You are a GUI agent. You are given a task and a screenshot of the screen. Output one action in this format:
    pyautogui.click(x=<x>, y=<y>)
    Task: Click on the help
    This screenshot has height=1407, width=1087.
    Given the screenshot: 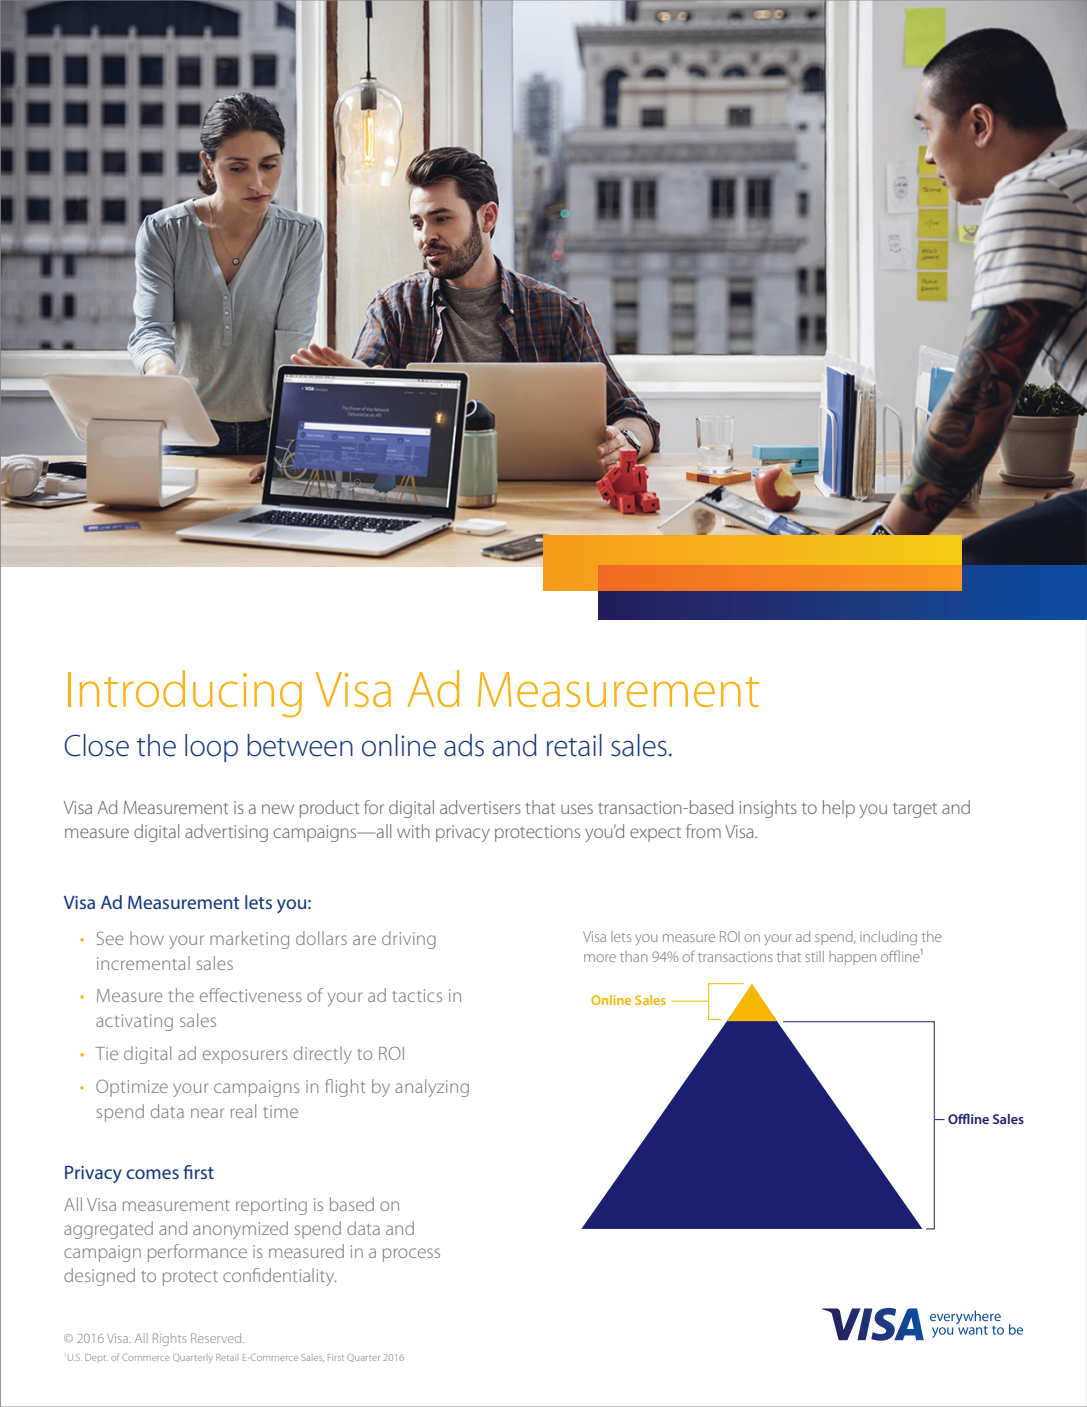 What is the action you would take?
    pyautogui.click(x=839, y=809)
